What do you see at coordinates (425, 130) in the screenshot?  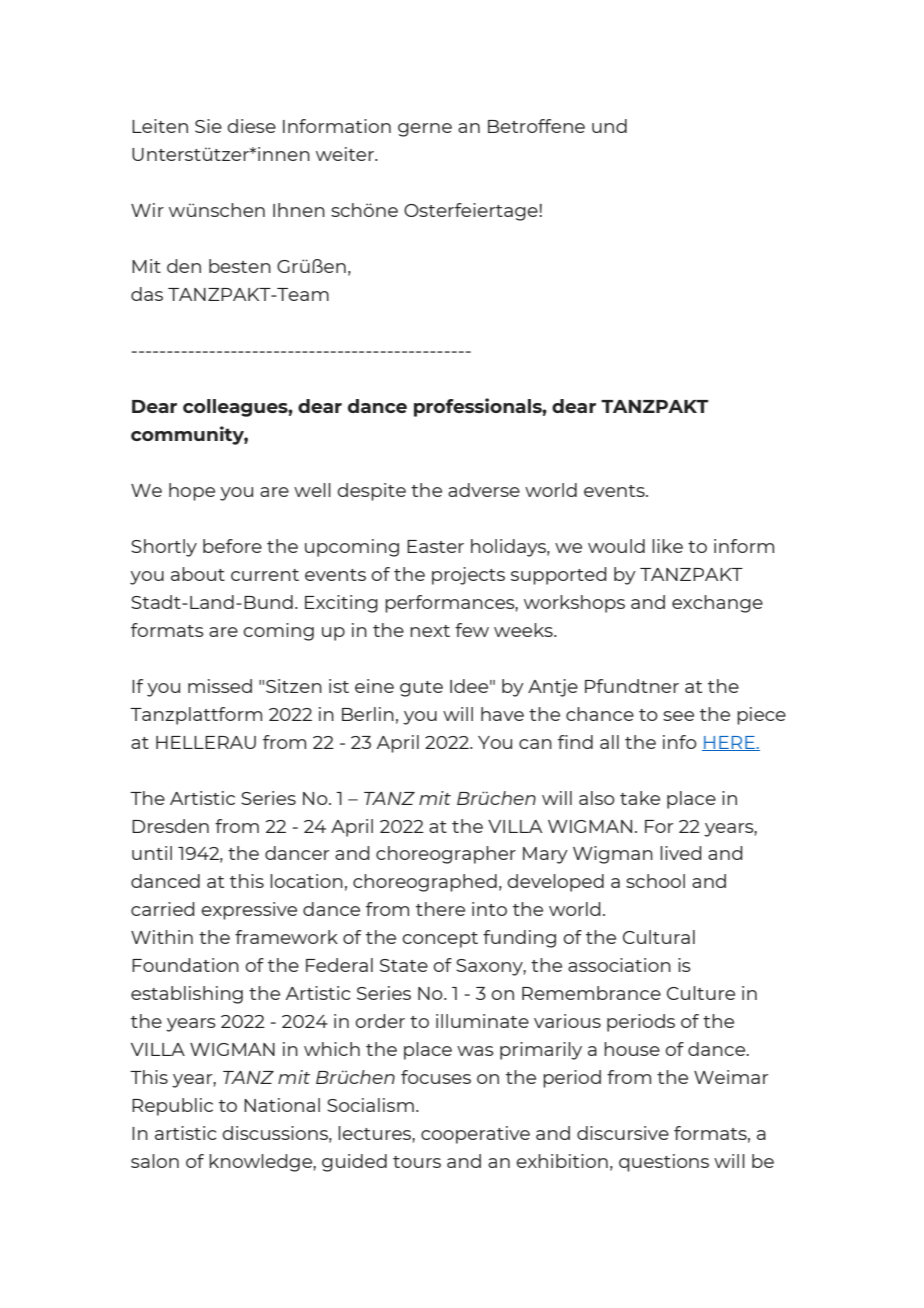 I see `gerne` at bounding box center [425, 130].
